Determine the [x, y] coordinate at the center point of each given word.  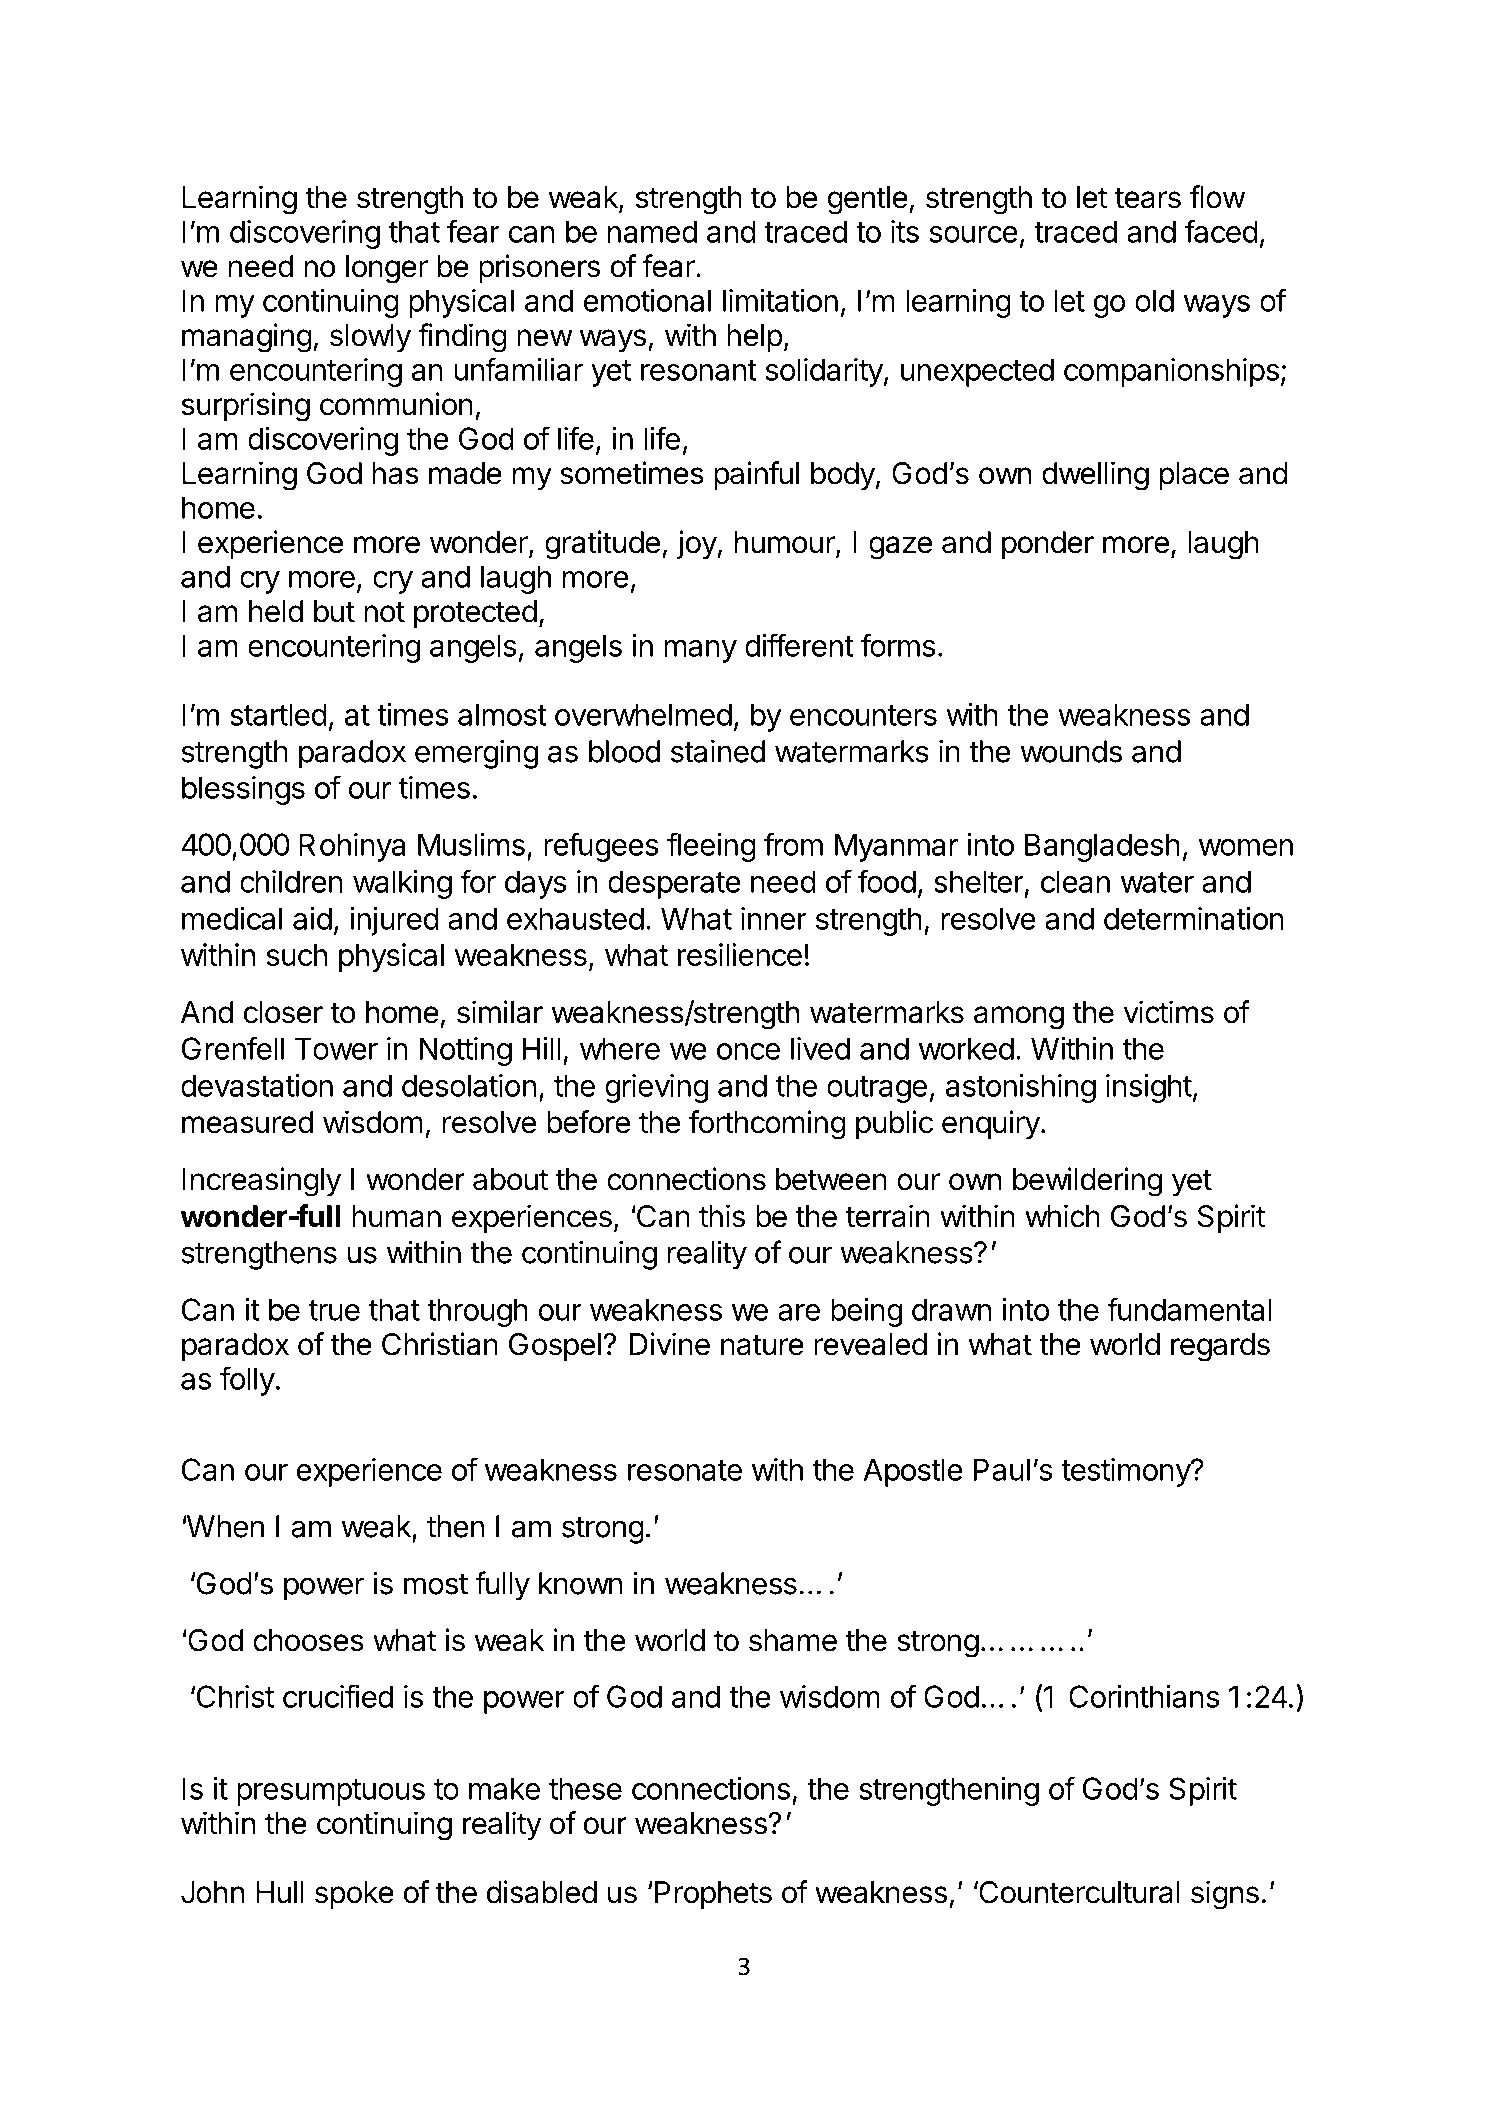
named [652, 231]
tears [1148, 198]
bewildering [1087, 1182]
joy [697, 545]
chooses [308, 1640]
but [334, 611]
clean [1075, 881]
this [722, 1216]
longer [387, 269]
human [396, 1216]
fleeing [711, 847]
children [291, 881]
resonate [685, 1470]
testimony [1126, 1472]
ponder [1048, 545]
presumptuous [331, 1792]
